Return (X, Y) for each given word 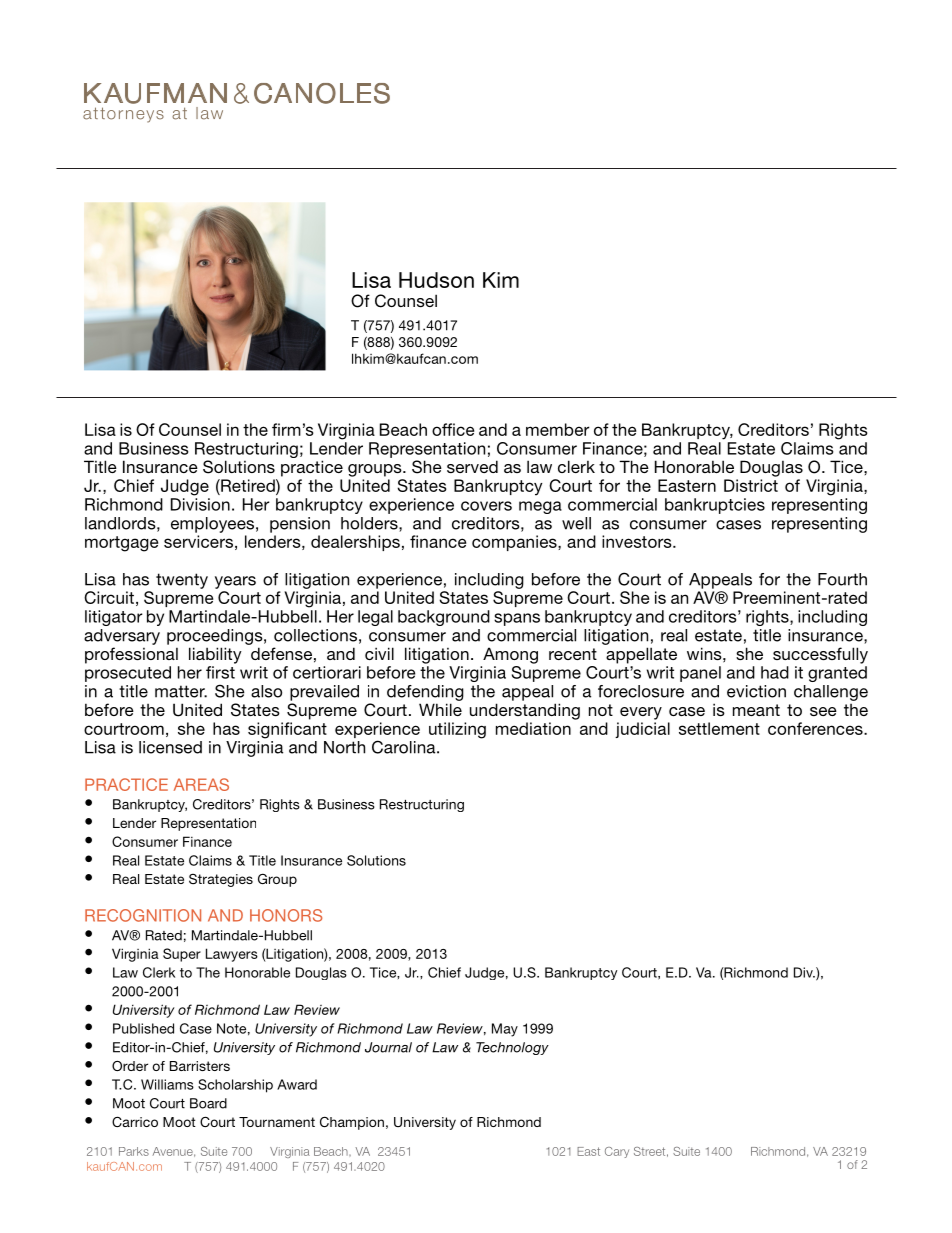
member (558, 429)
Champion (352, 1123)
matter (181, 691)
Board (208, 1103)
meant (756, 710)
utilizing (457, 730)
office (453, 429)
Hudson (436, 280)
